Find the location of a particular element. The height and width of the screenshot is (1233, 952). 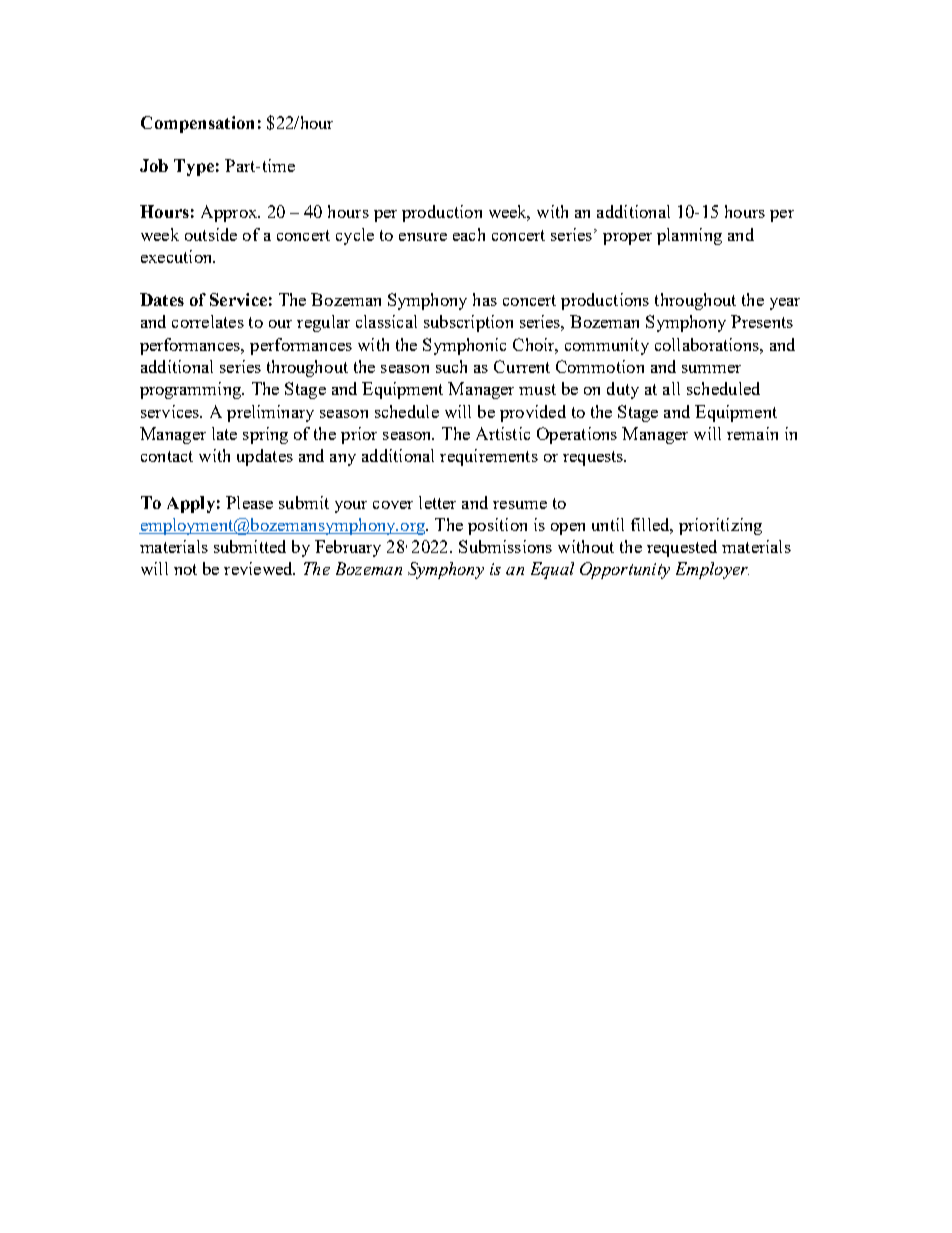

collaborations is located at coordinates (708, 344).
